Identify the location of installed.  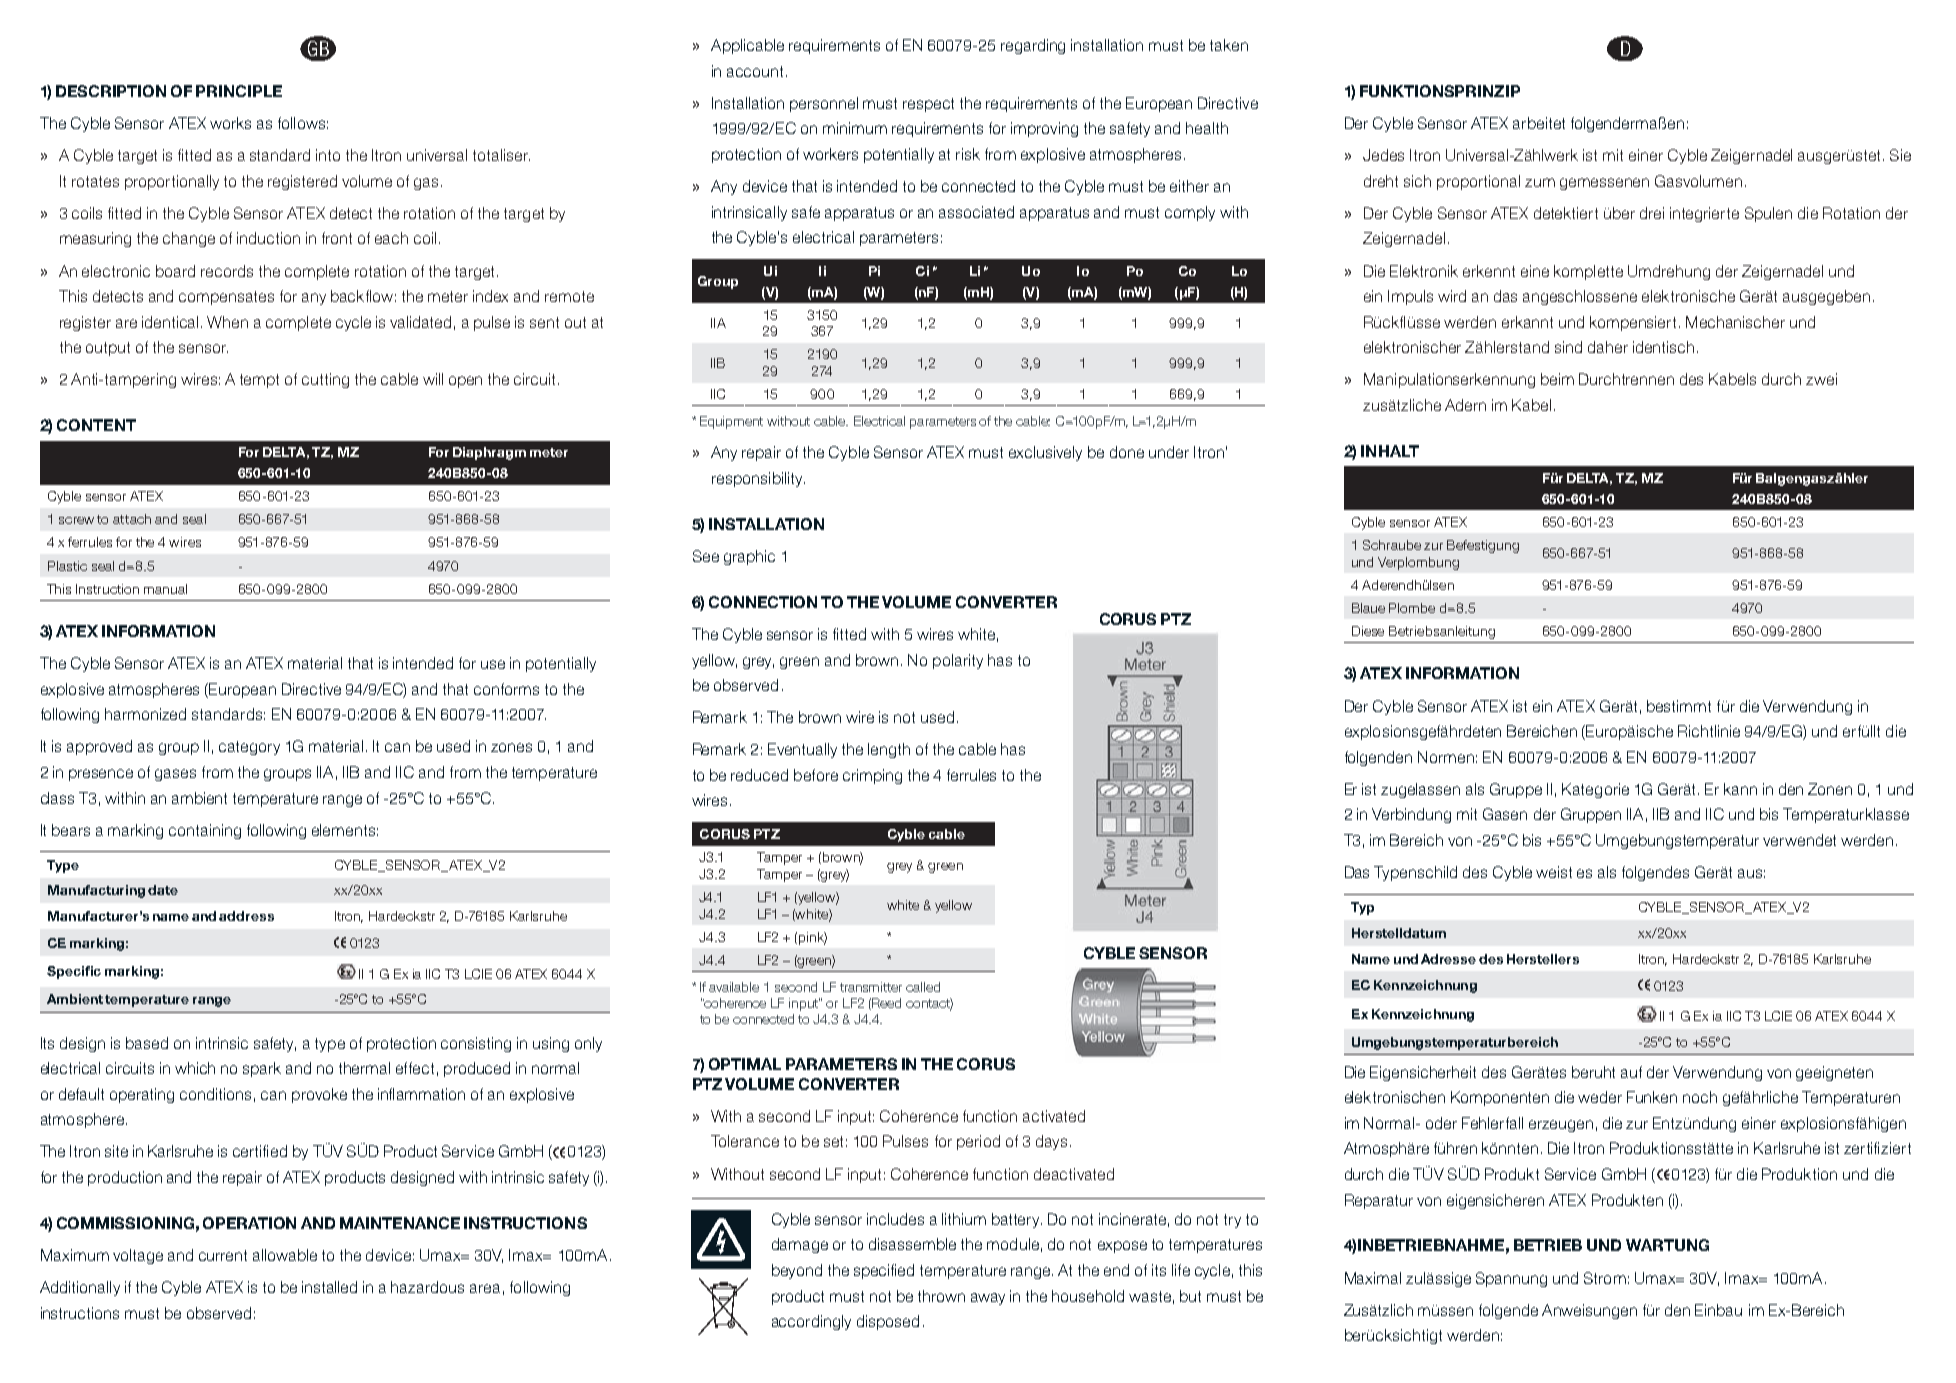
(329, 1287).
